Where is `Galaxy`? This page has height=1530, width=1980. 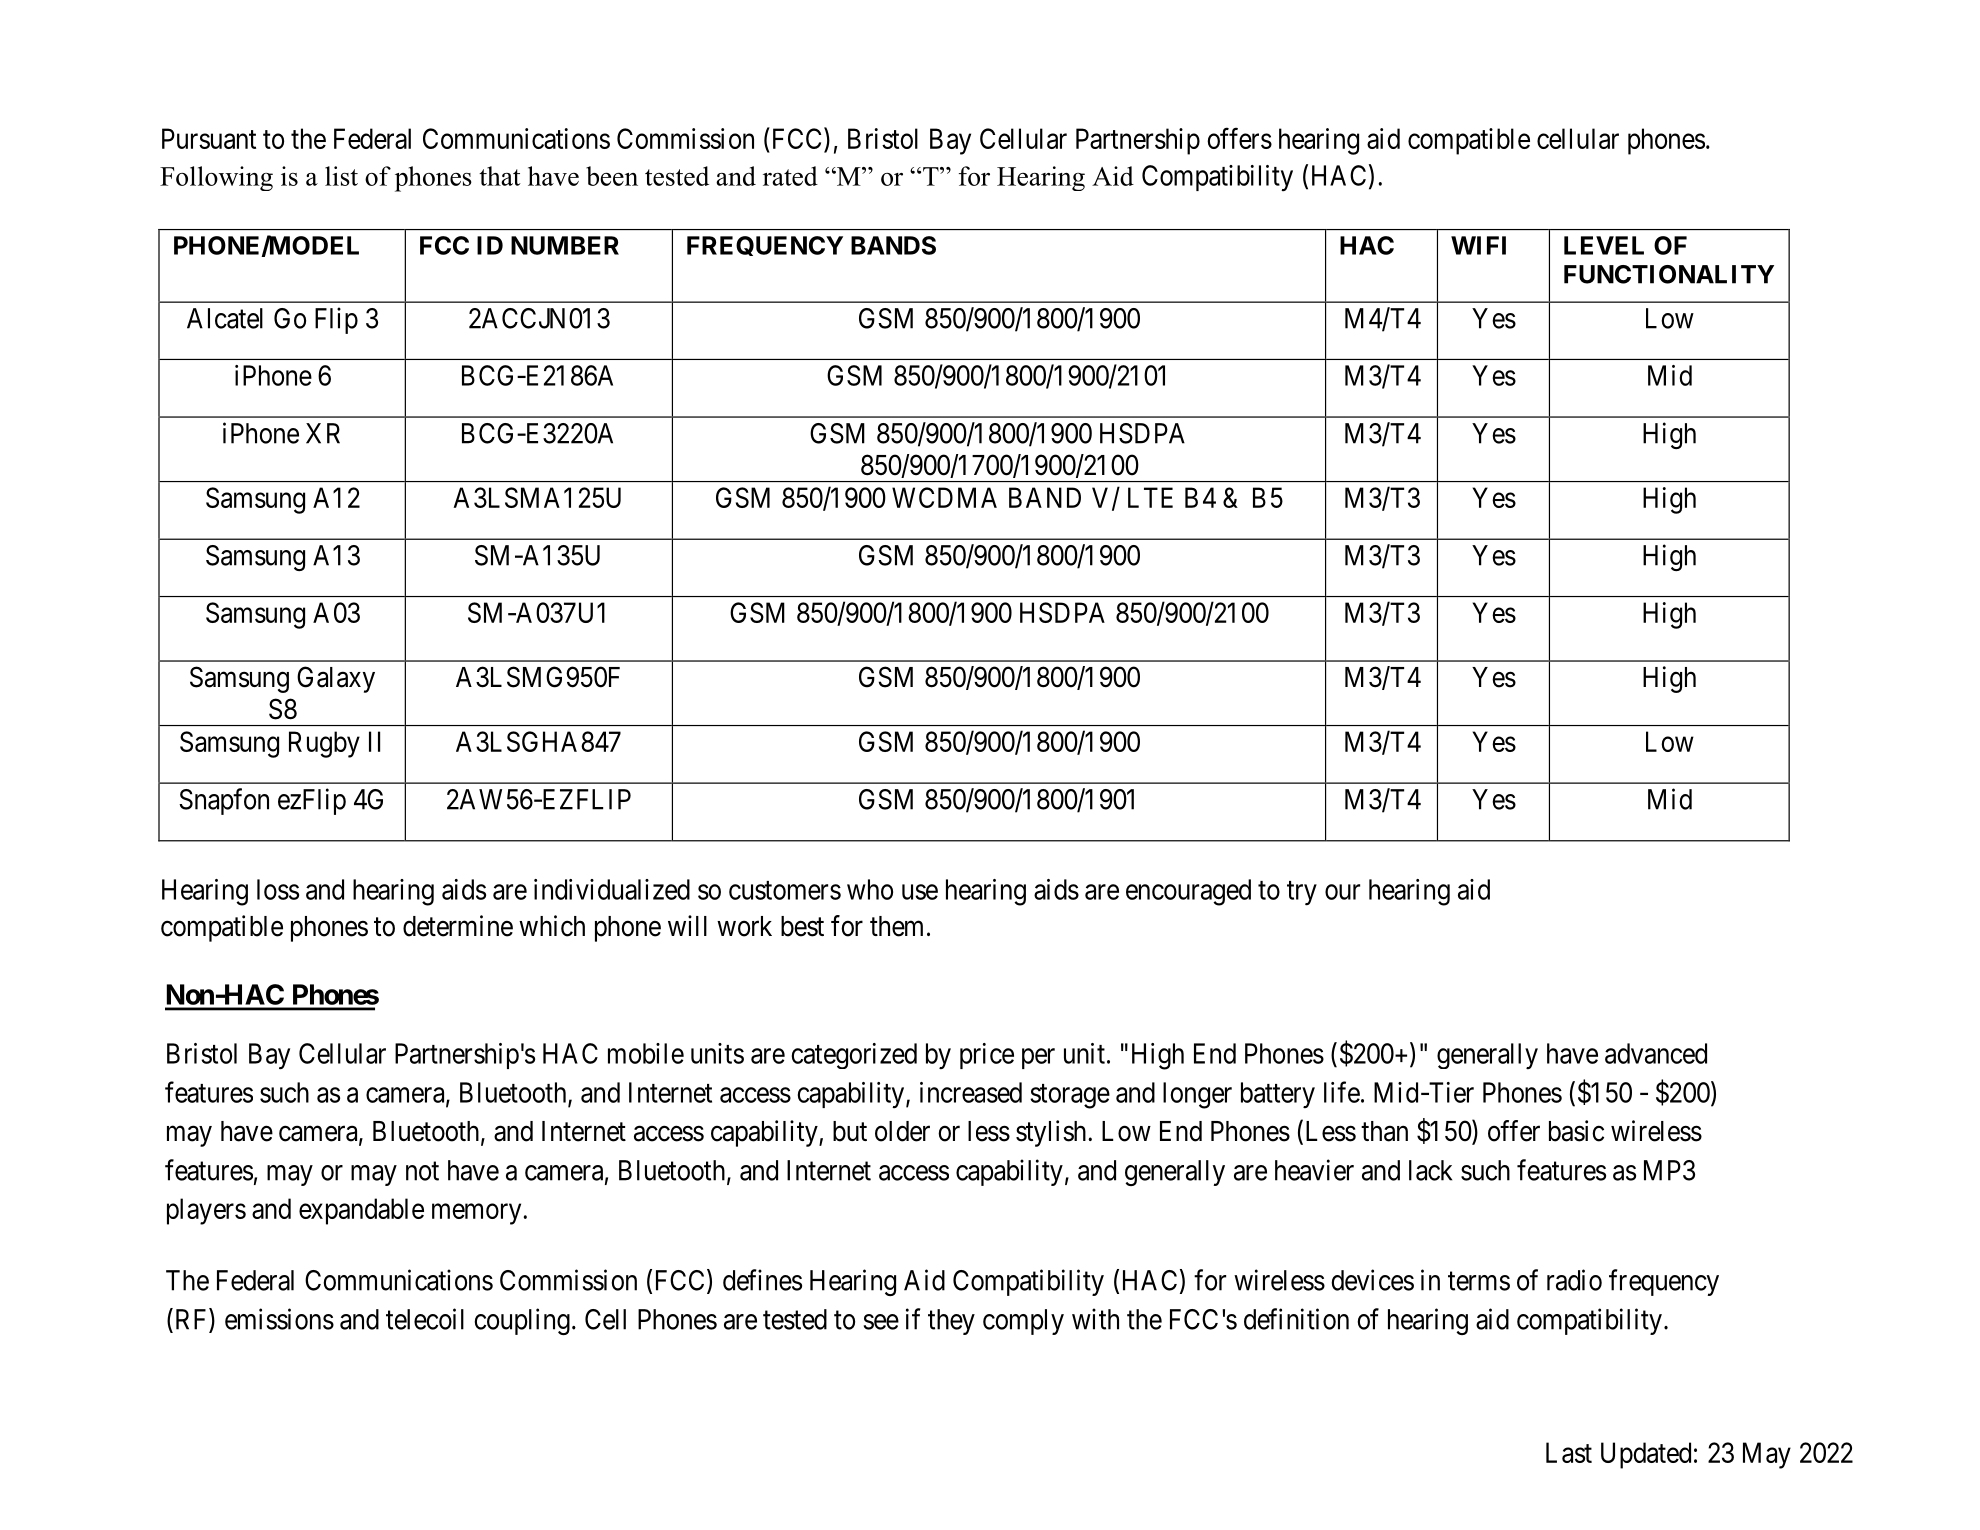 Galaxy is located at coordinates (336, 679).
